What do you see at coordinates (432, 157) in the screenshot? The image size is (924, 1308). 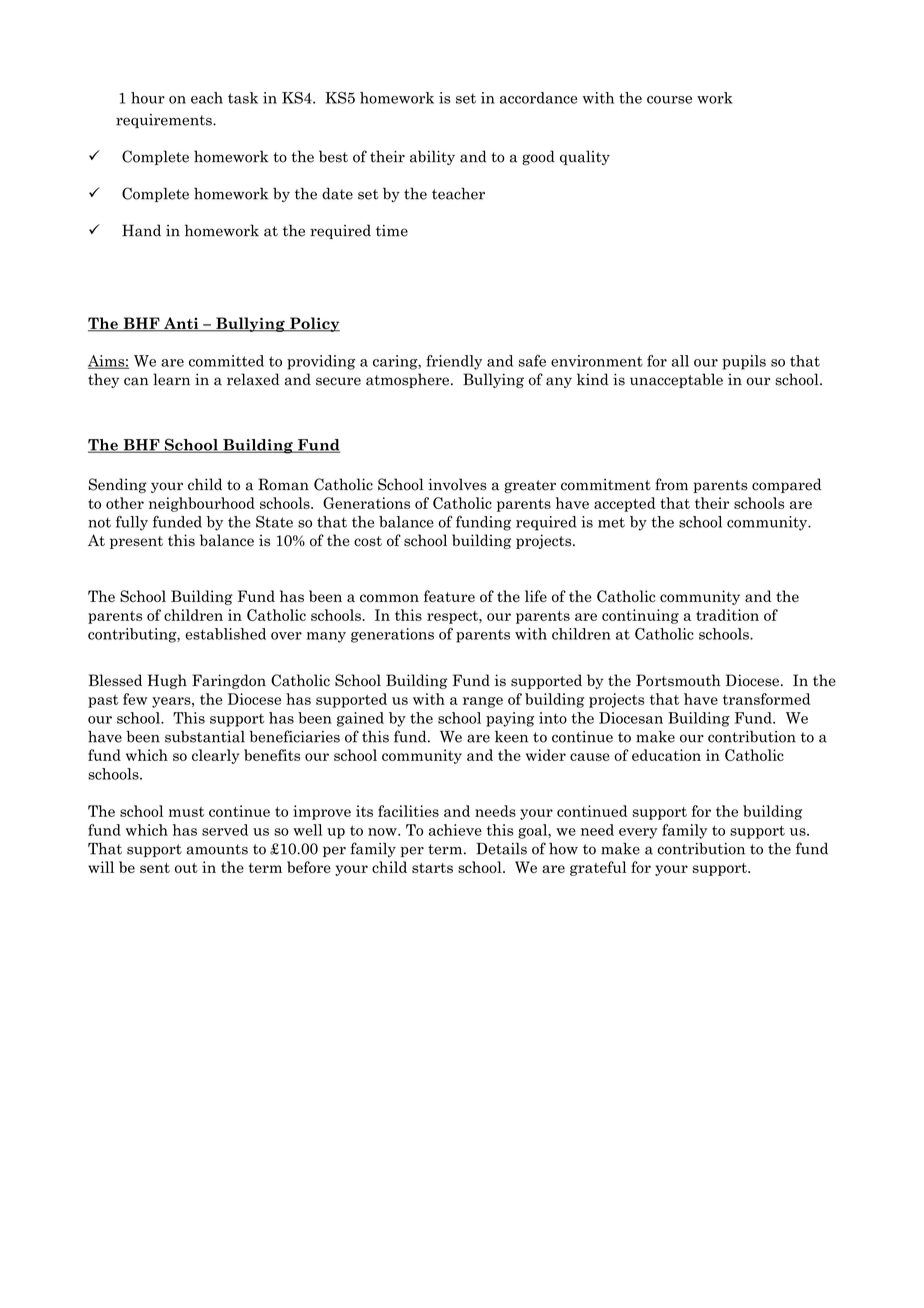 I see `ability` at bounding box center [432, 157].
